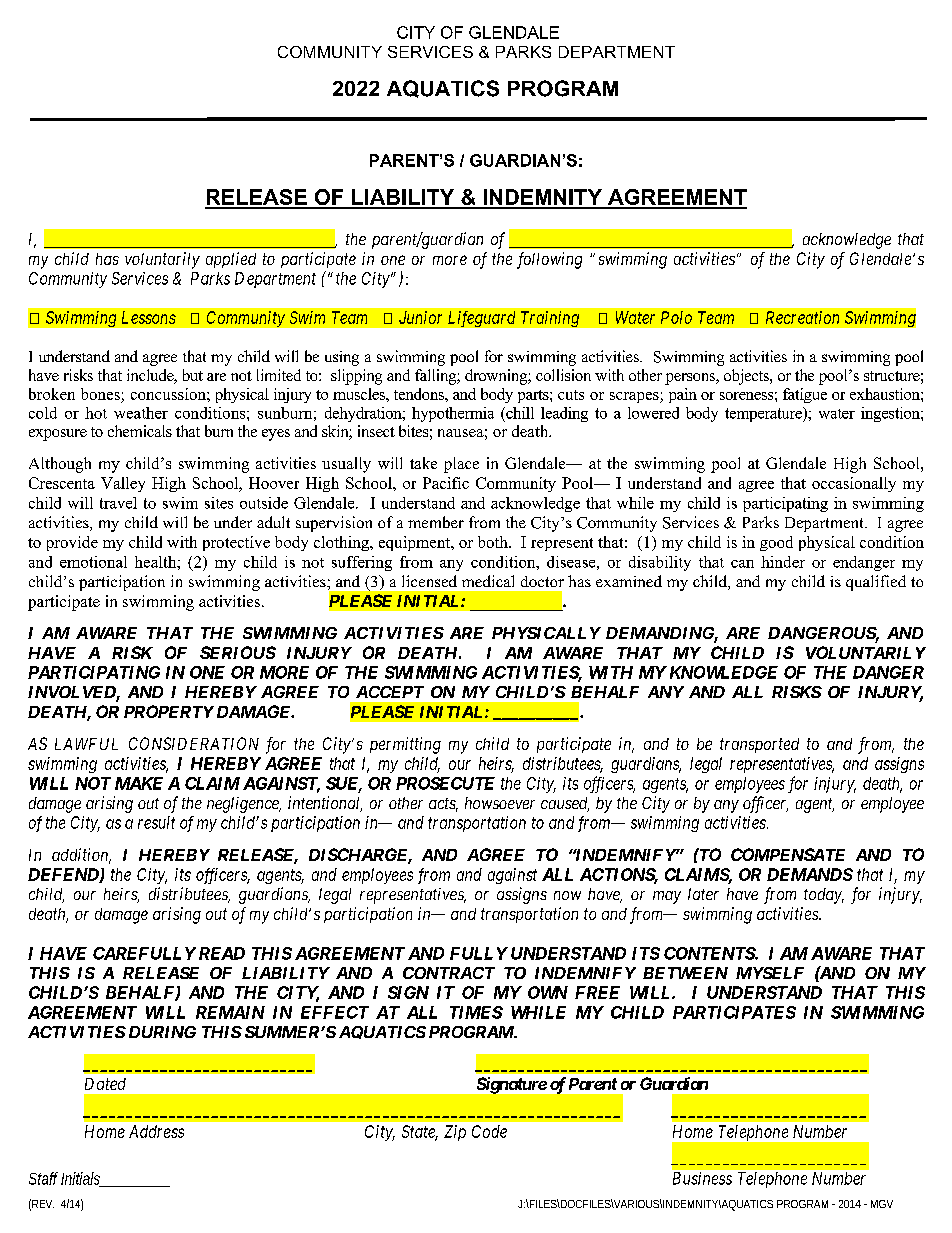 The width and height of the image is (952, 1233). What do you see at coordinates (149, 317) in the image?
I see `Lessons` at bounding box center [149, 317].
